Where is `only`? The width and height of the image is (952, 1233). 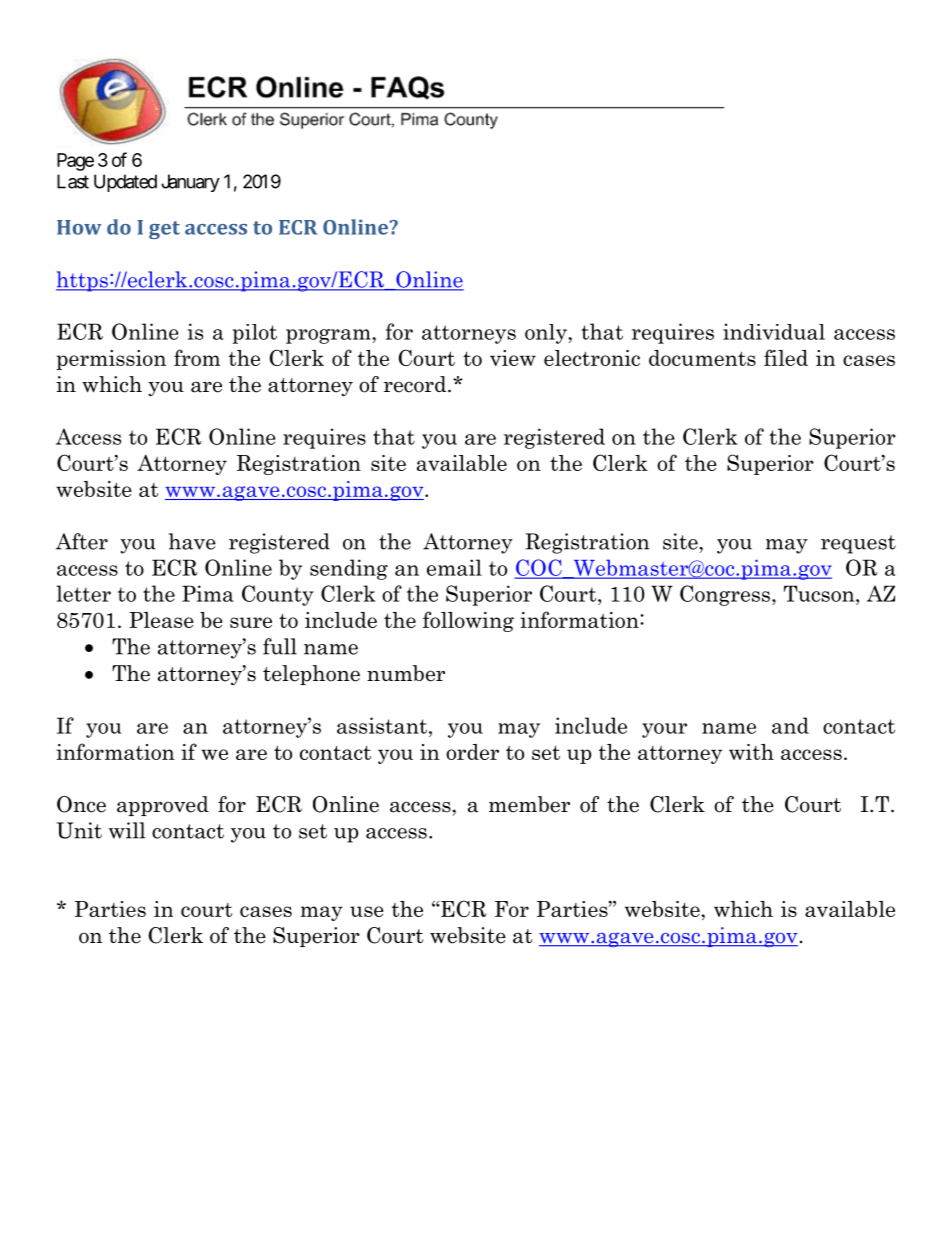
only is located at coordinates (547, 334).
